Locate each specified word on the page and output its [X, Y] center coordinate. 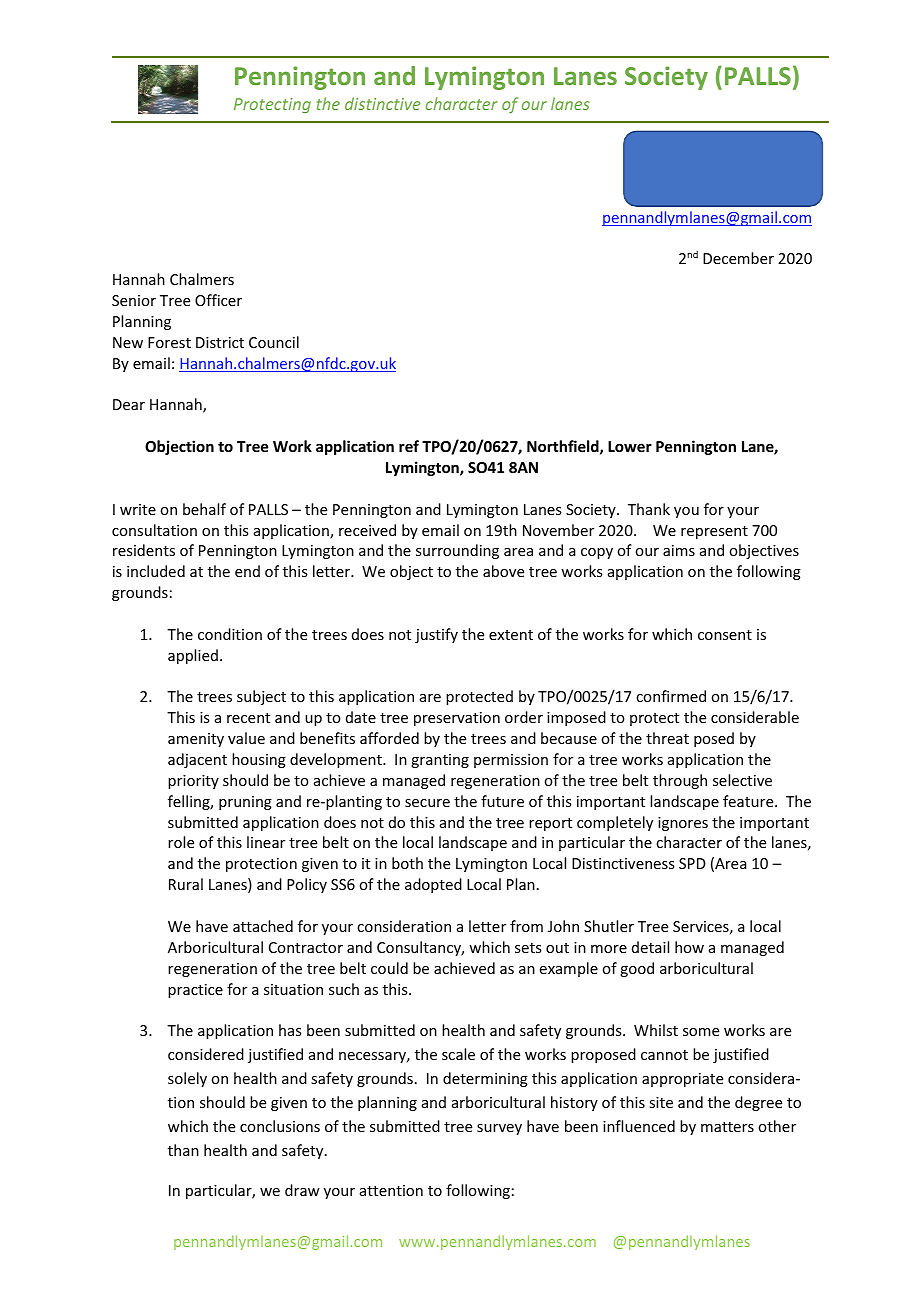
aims [679, 550]
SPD [692, 863]
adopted [433, 885]
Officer [218, 300]
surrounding [457, 551]
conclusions [280, 1126]
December [738, 258]
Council [274, 342]
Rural [186, 884]
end [247, 571]
